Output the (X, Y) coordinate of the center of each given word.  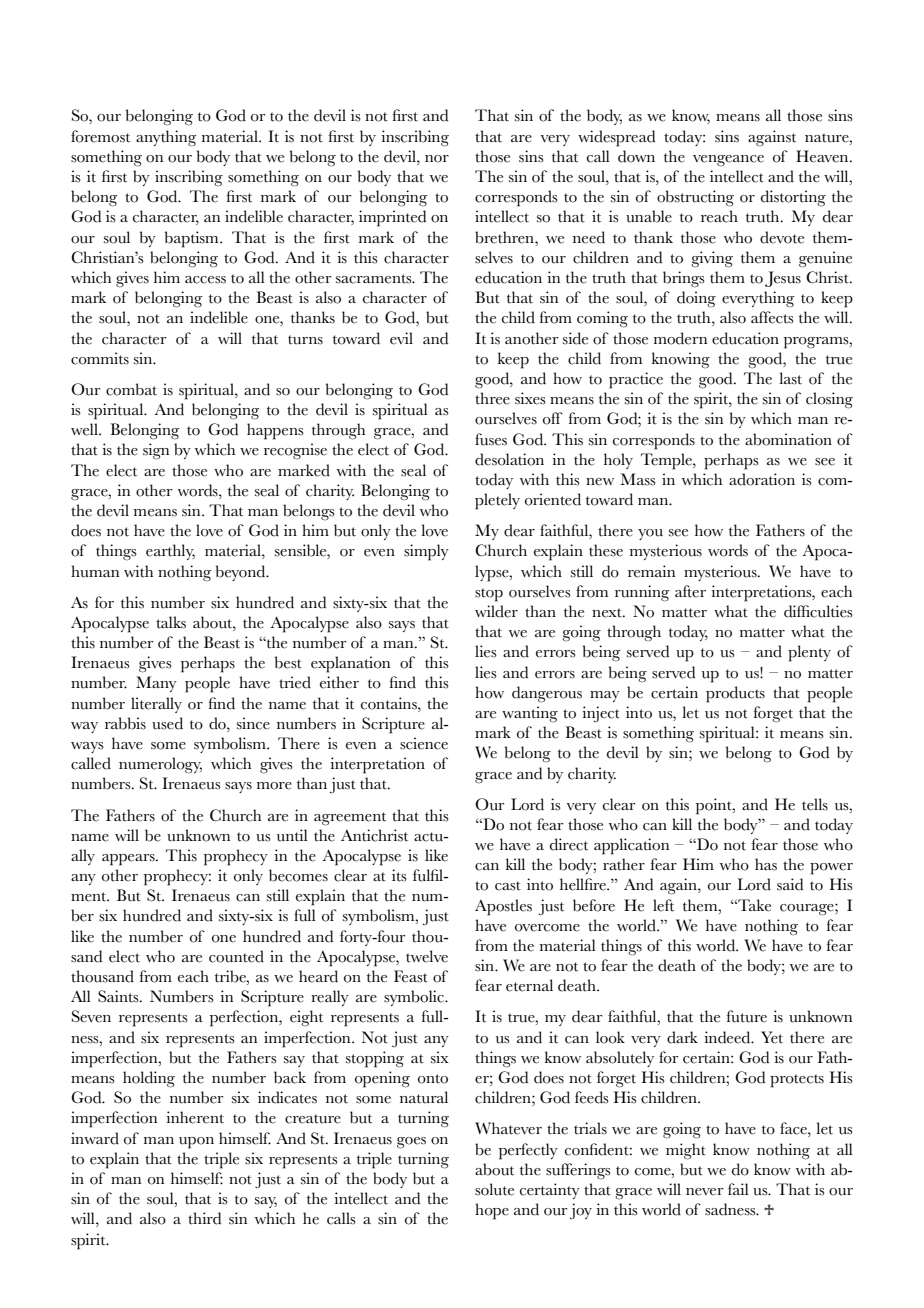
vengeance (728, 161)
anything (166, 138)
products (735, 694)
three (492, 398)
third (204, 1218)
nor (437, 159)
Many (156, 684)
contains (390, 703)
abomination (788, 439)
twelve (427, 956)
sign (156, 451)
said (790, 884)
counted (236, 956)
